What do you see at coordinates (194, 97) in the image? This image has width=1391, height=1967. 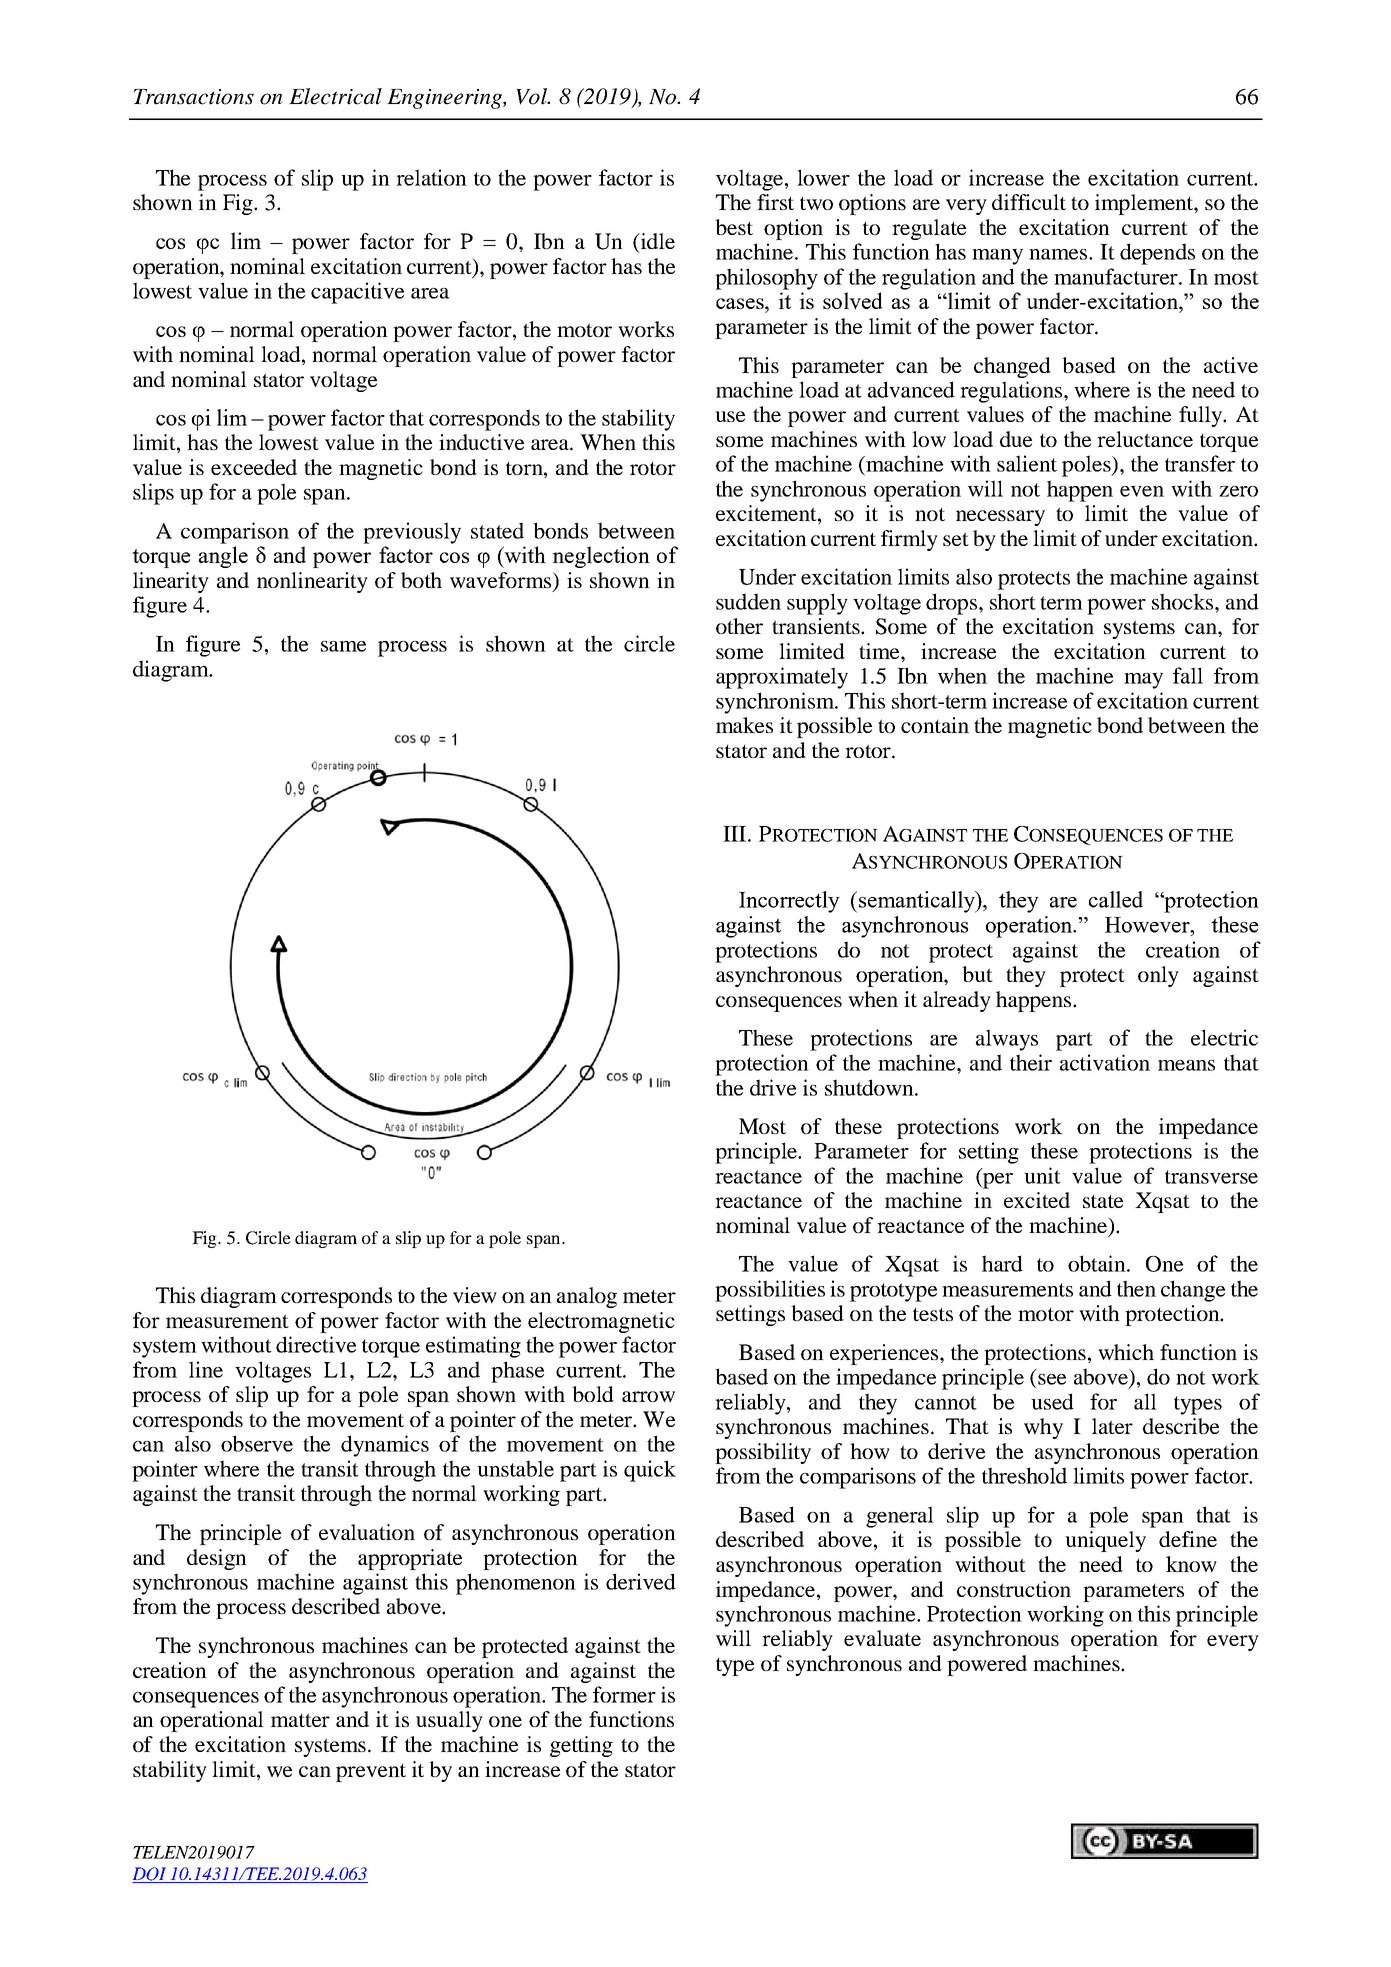 I see `Transactions` at bounding box center [194, 97].
